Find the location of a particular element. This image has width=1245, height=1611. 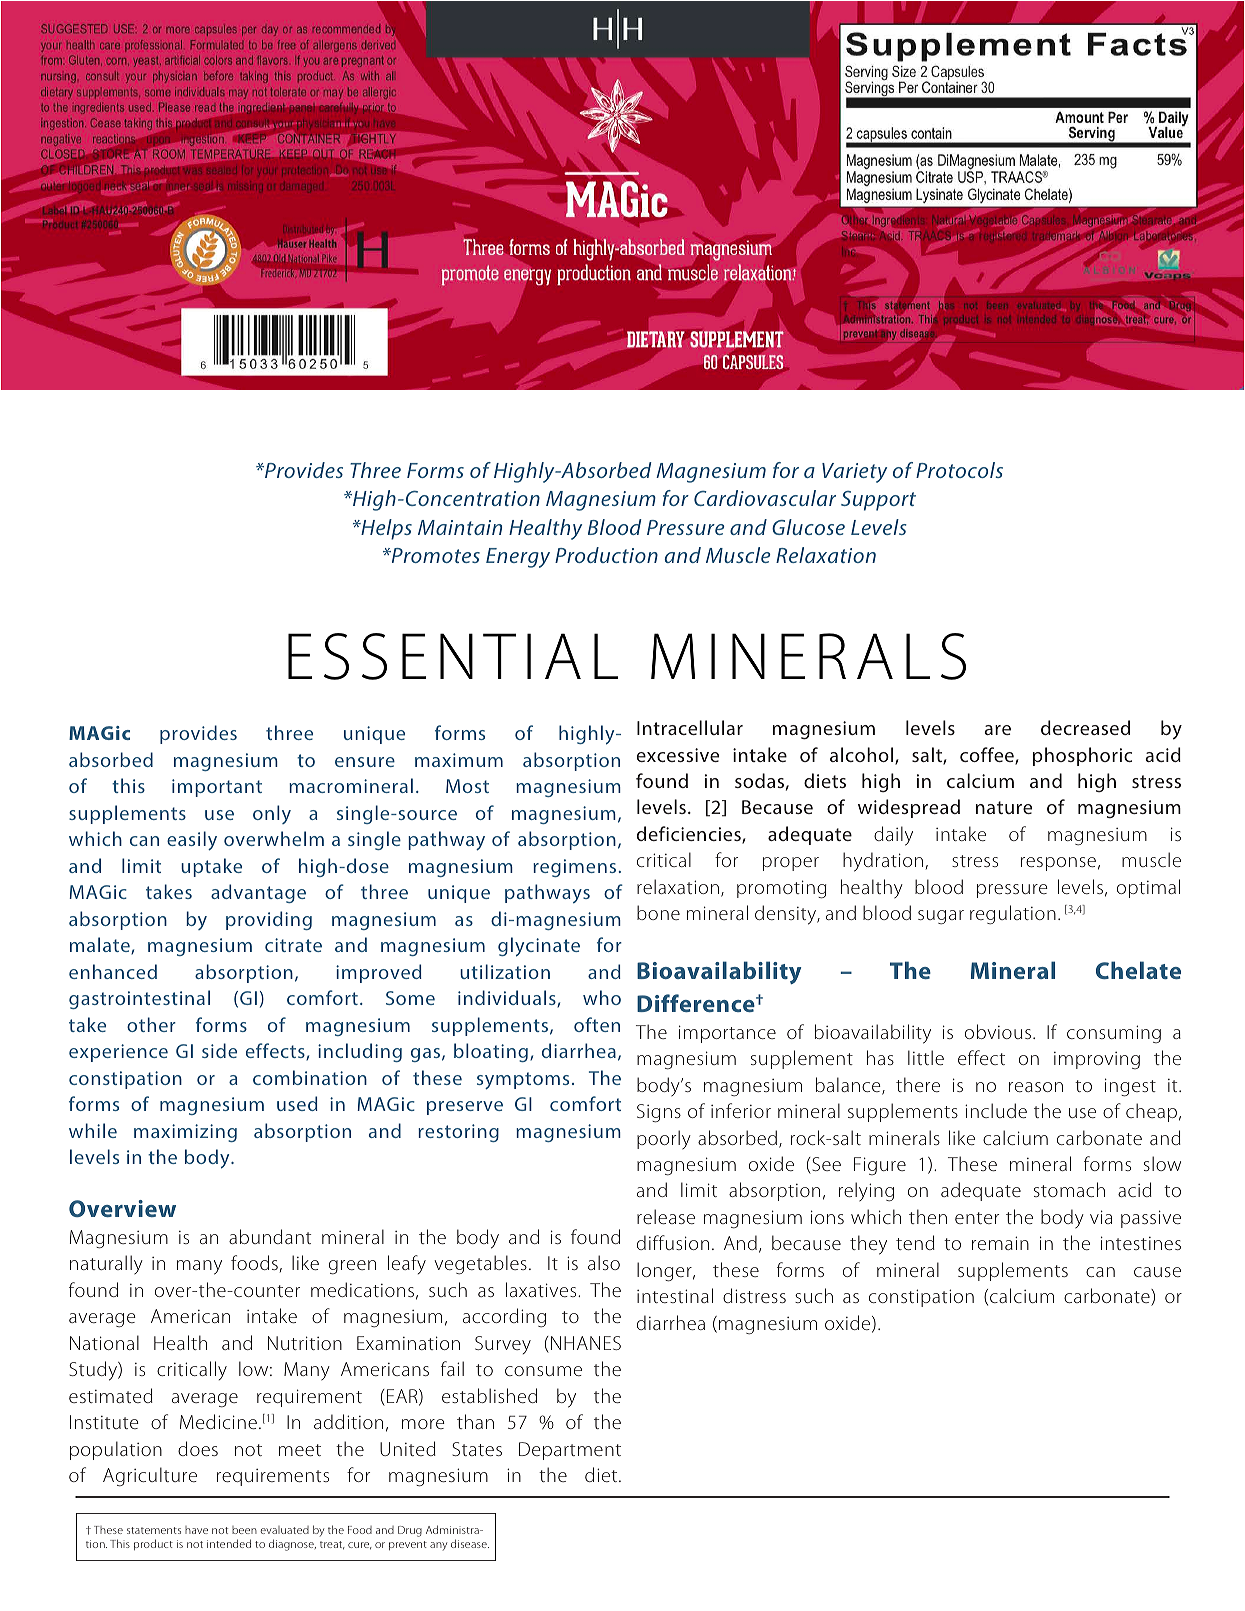

Protocols is located at coordinates (959, 470).
